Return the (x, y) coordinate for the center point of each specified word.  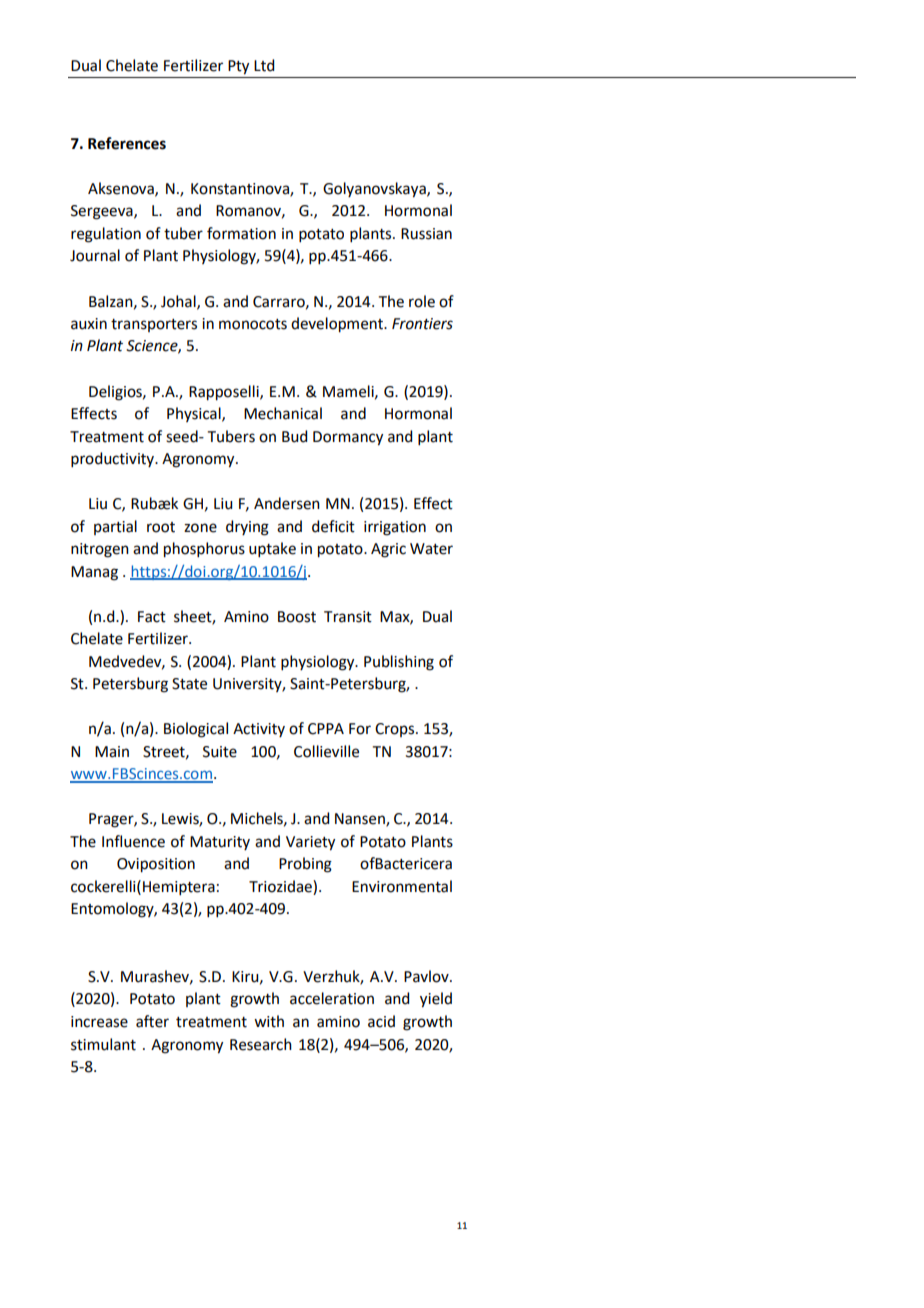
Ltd (264, 65)
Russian (426, 234)
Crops (396, 730)
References (127, 143)
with (269, 1021)
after (152, 1021)
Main (112, 752)
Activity (259, 730)
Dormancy (348, 438)
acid (381, 1021)
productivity (113, 459)
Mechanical (283, 413)
